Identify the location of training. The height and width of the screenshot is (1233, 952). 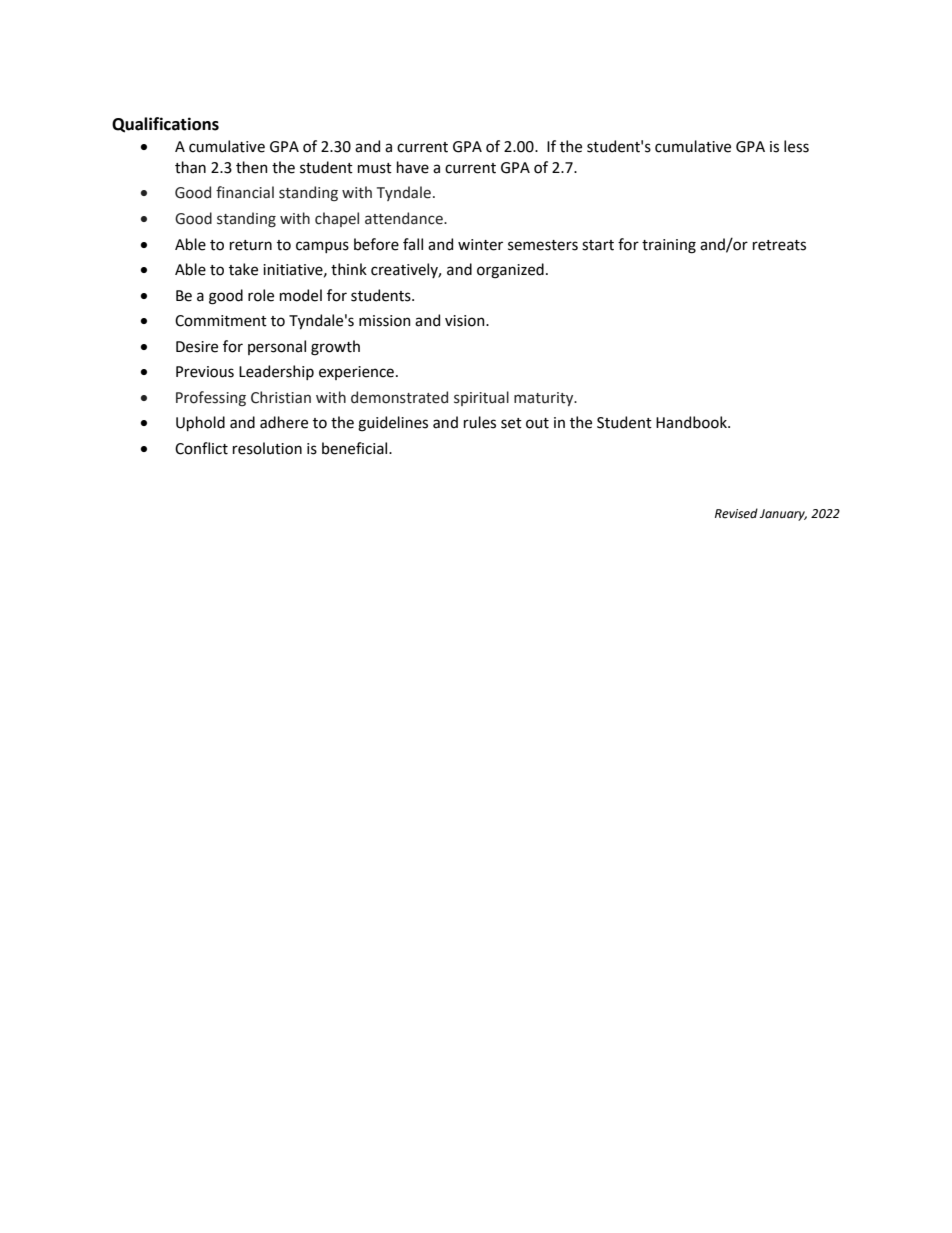
(669, 246).
